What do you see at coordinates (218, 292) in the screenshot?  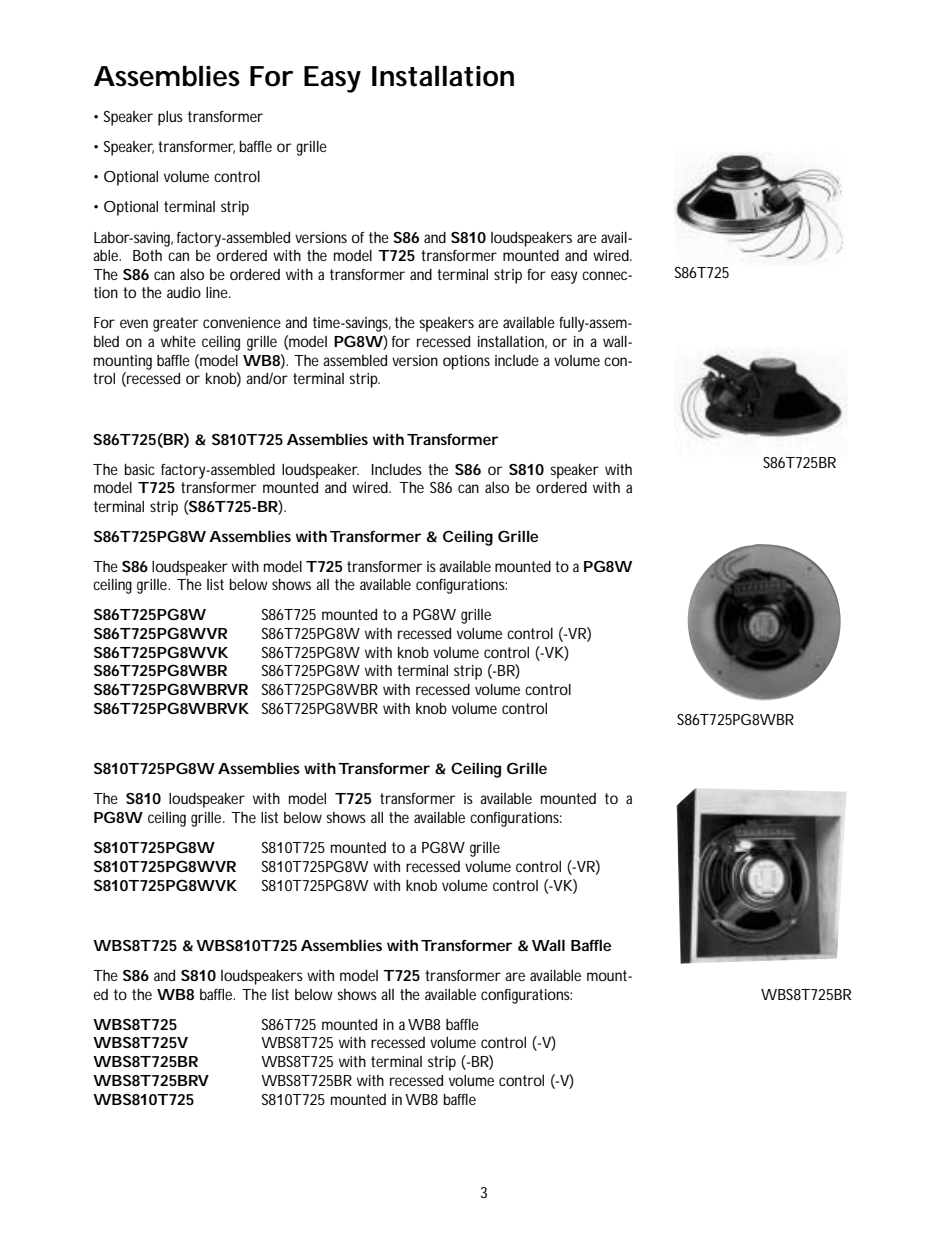 I see `line` at bounding box center [218, 292].
